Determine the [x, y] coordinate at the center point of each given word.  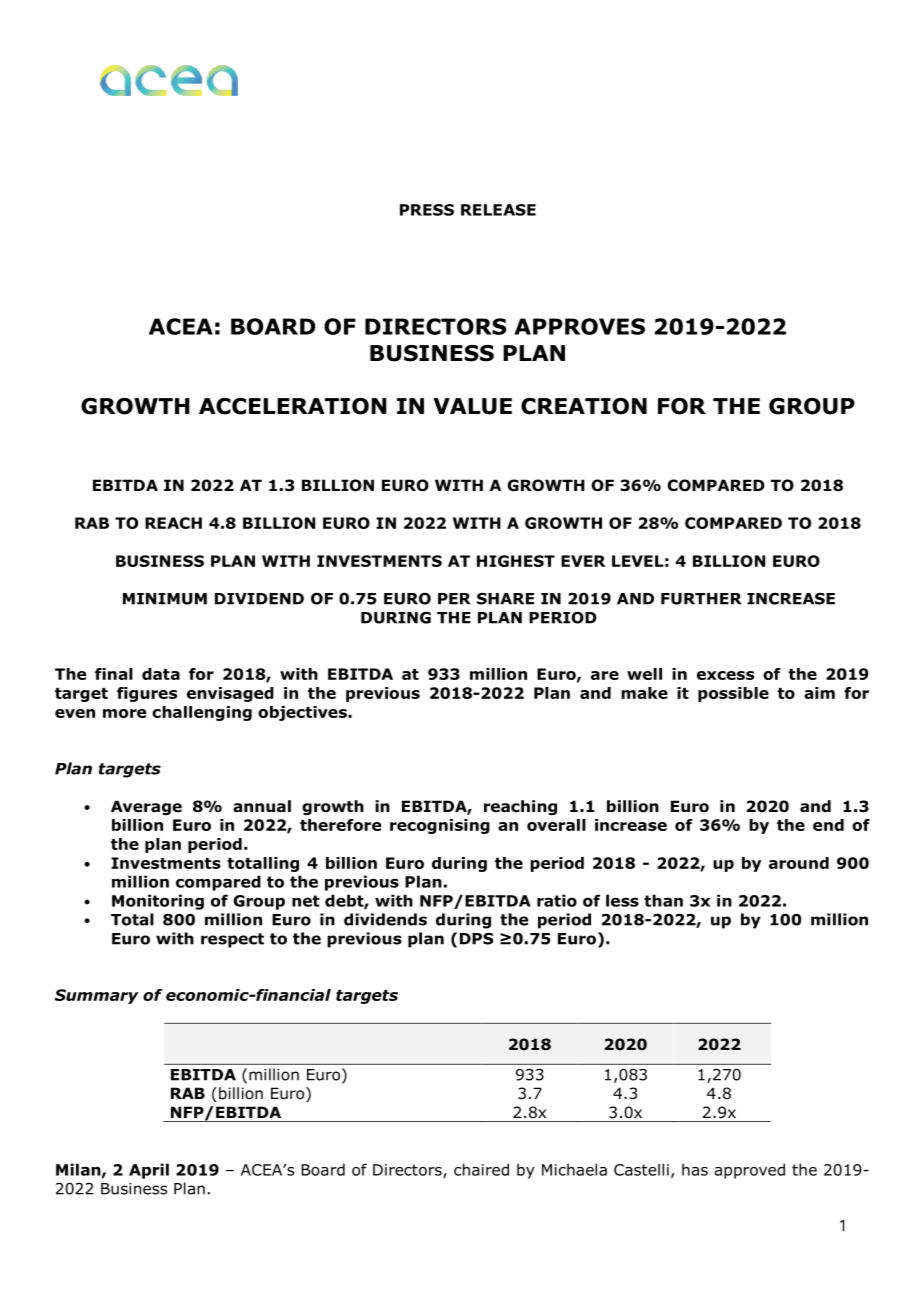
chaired [481, 1169]
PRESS [427, 210]
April [149, 1171]
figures [147, 694]
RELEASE [498, 210]
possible [733, 694]
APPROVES [579, 326]
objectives [303, 713]
